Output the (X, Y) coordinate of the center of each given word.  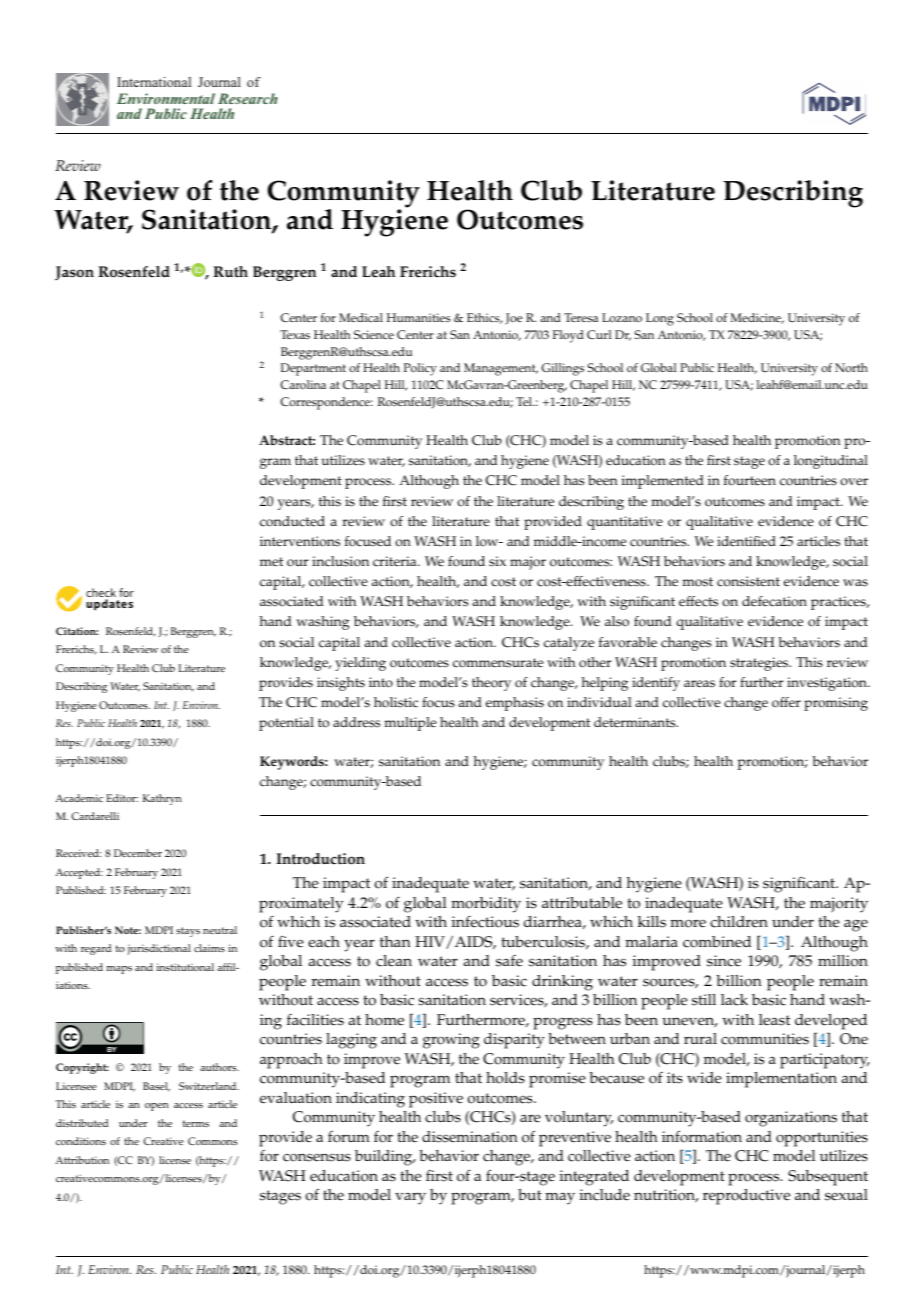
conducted (292, 521)
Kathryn (162, 799)
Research (248, 98)
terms (196, 1123)
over (854, 482)
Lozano (622, 317)
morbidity (486, 905)
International (154, 82)
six (497, 561)
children (739, 922)
